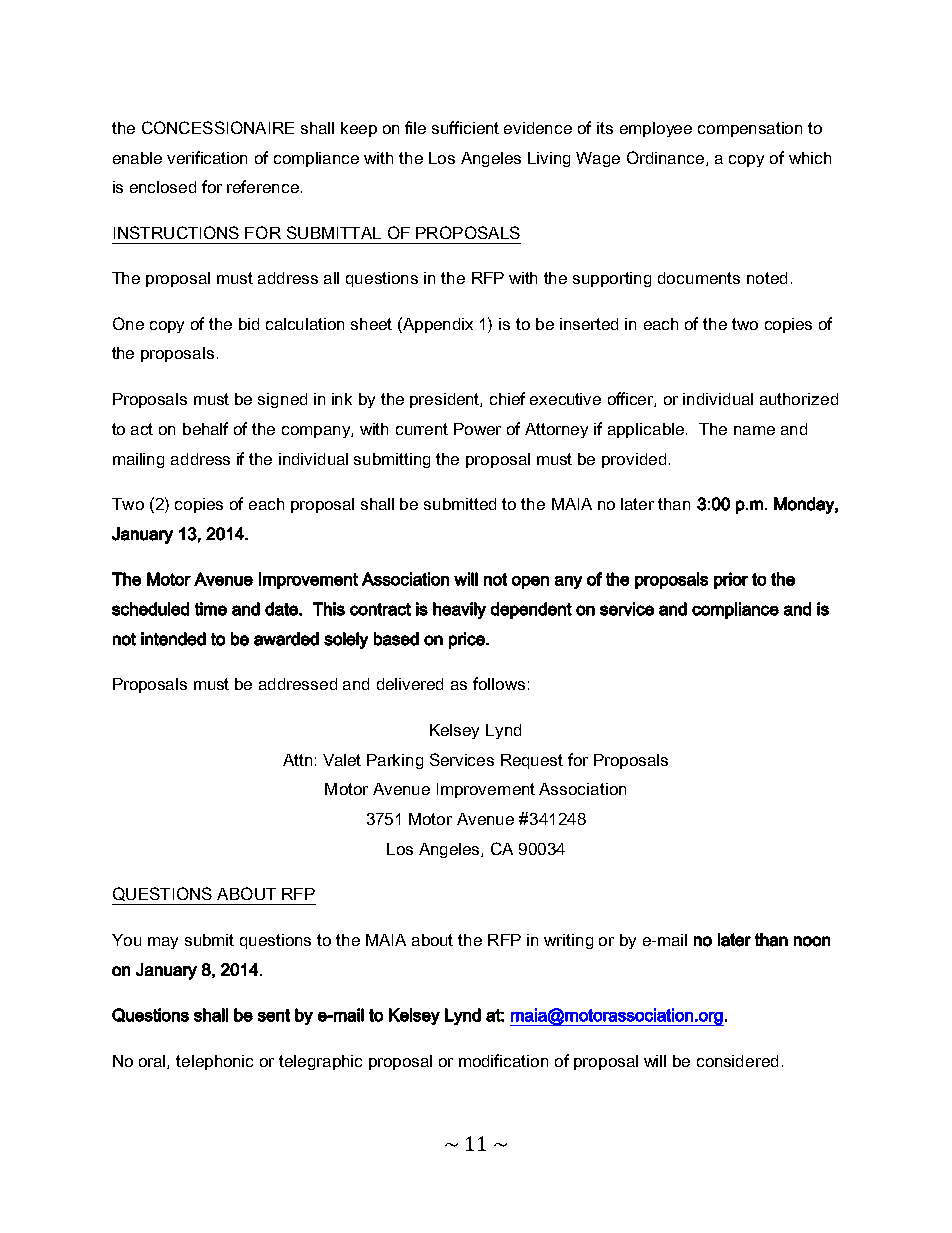 The image size is (952, 1233). I want to click on prior, so click(731, 580).
